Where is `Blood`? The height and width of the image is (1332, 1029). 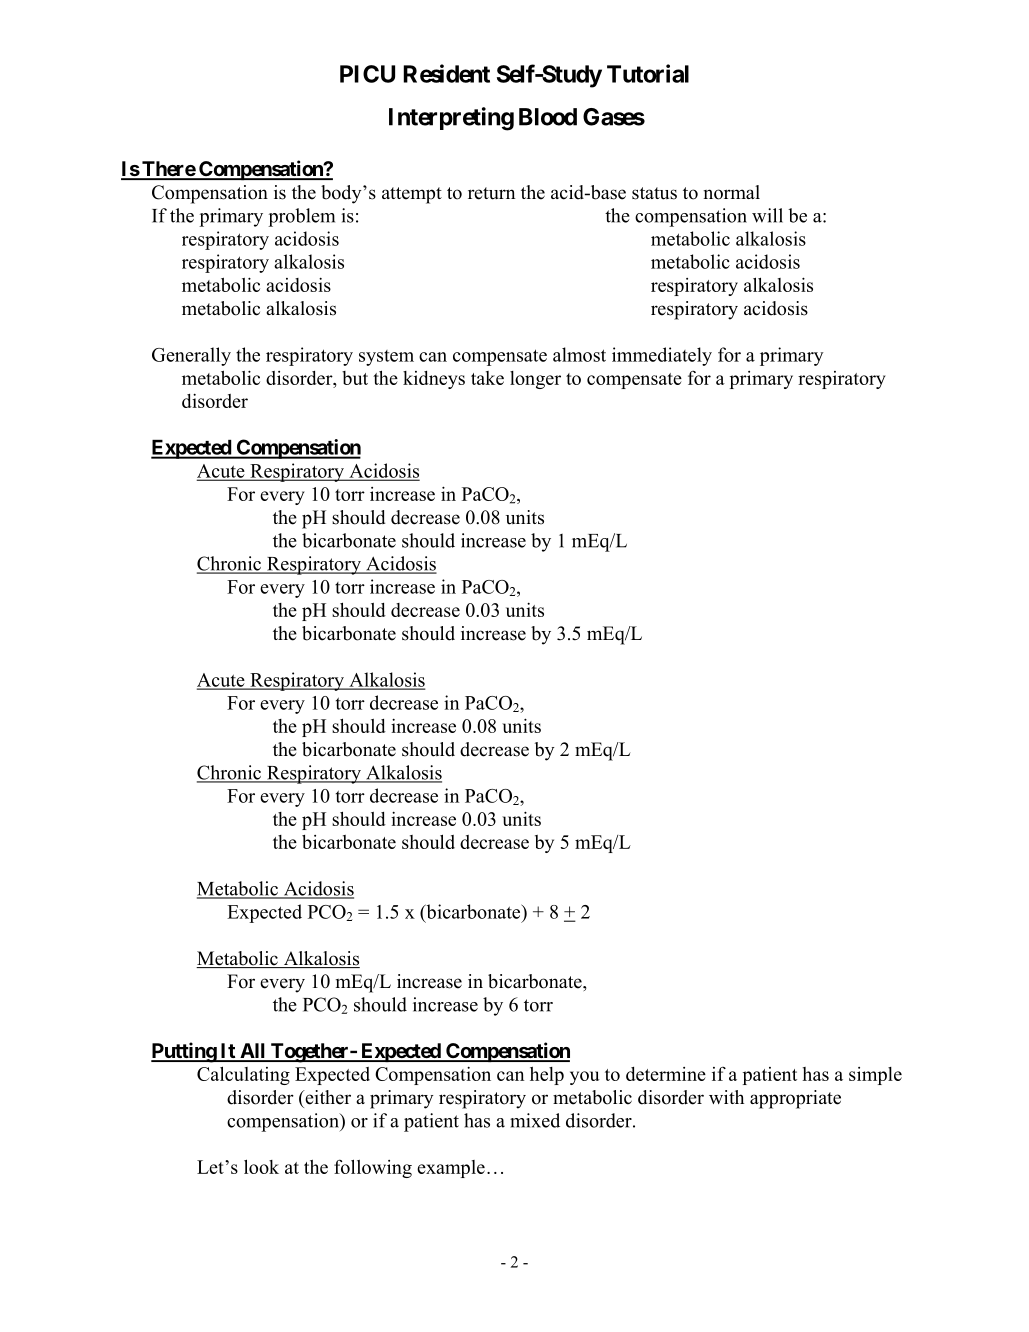 Blood is located at coordinates (548, 117).
